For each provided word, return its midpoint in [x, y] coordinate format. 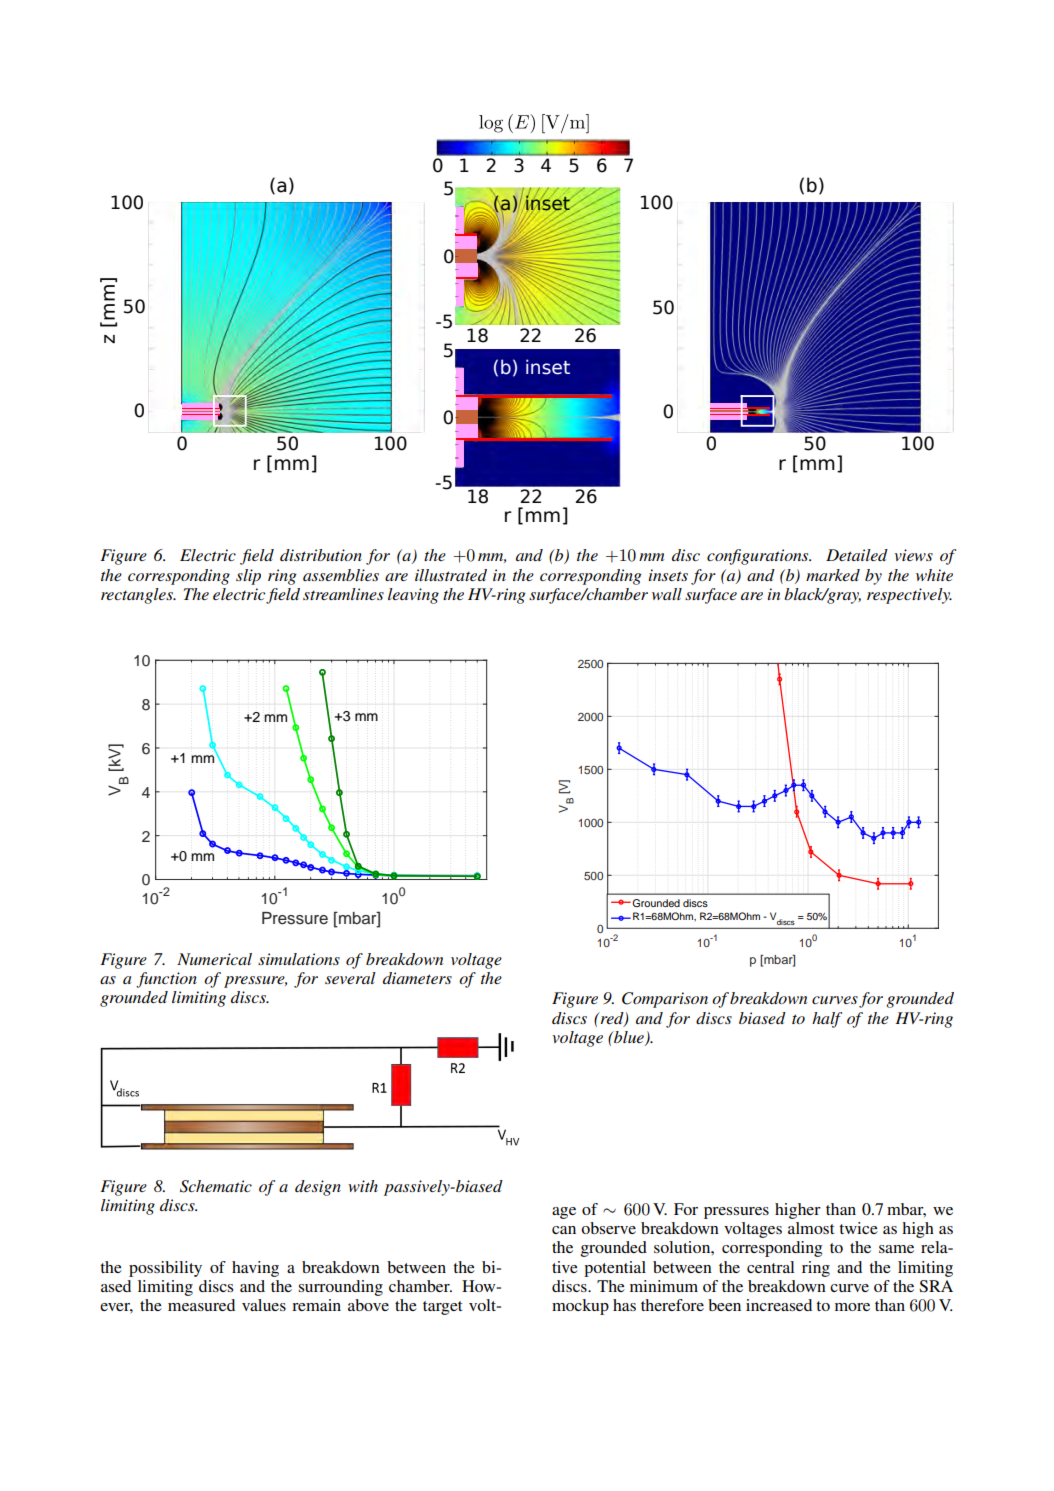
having [255, 1269]
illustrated [451, 575]
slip [248, 577]
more [852, 1307]
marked [833, 575]
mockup [580, 1307]
